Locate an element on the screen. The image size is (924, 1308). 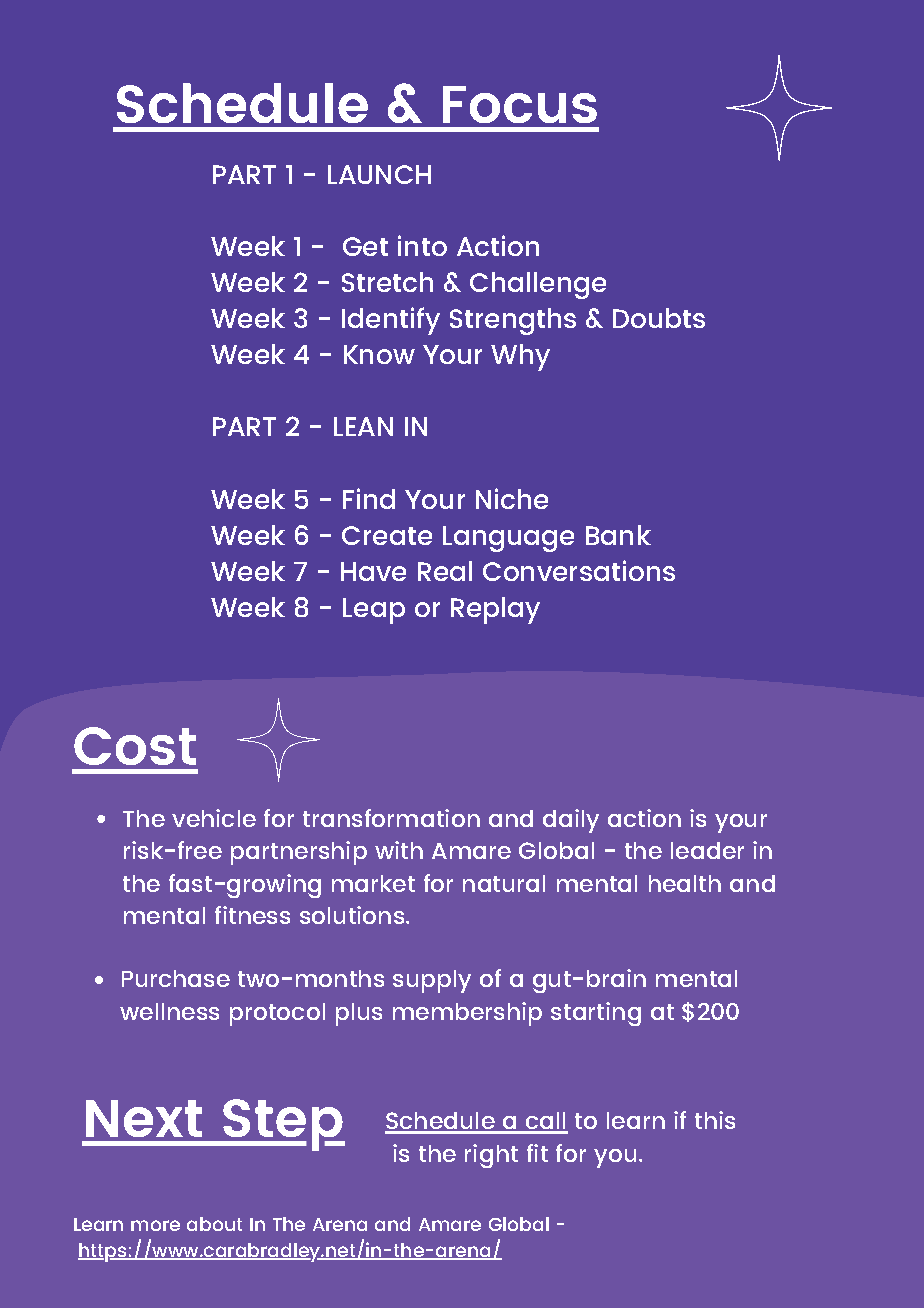
LAUNCH is located at coordinates (379, 174).
